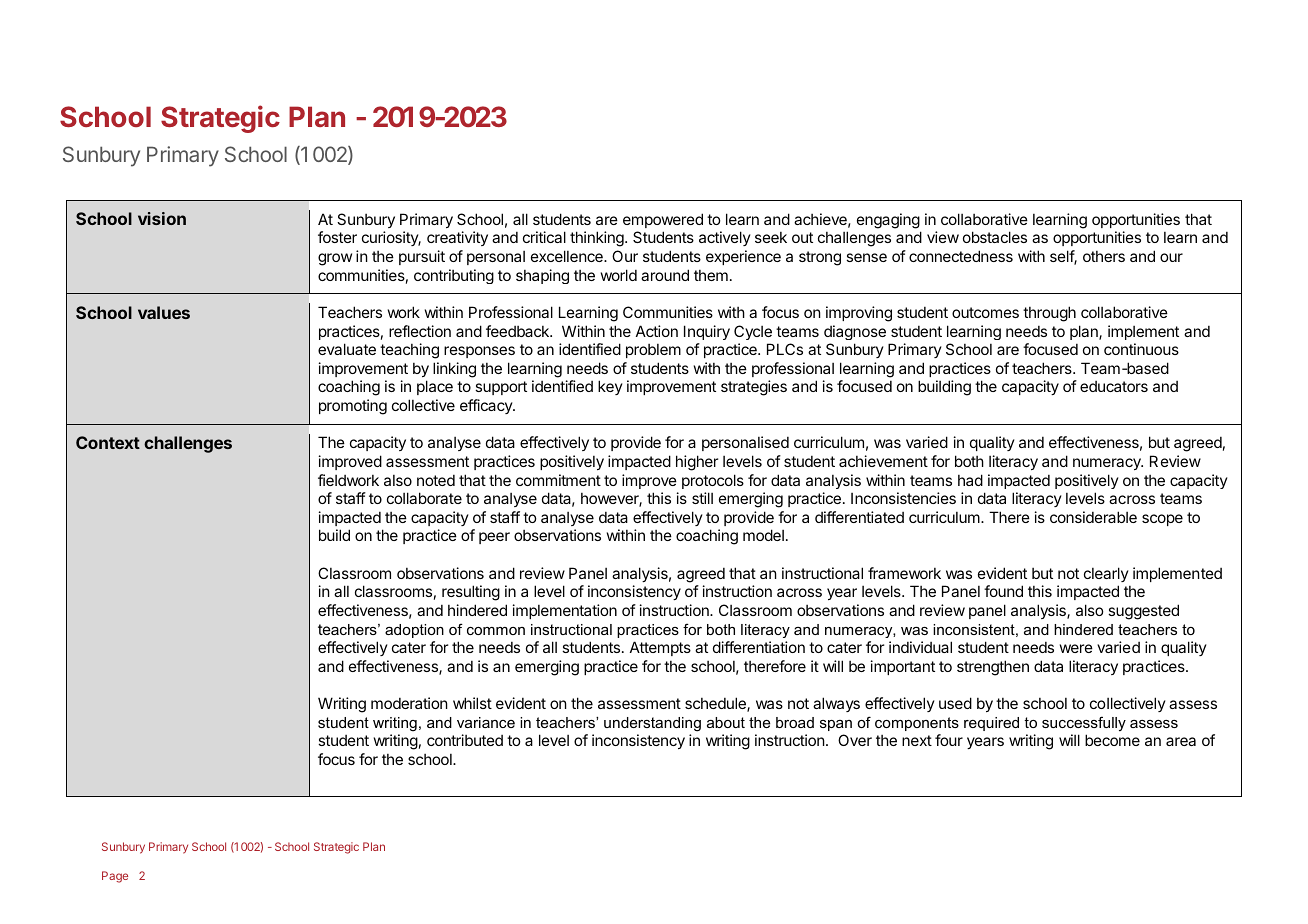 This page has height=924, width=1308. What do you see at coordinates (995, 237) in the page?
I see `obstacles` at bounding box center [995, 237].
